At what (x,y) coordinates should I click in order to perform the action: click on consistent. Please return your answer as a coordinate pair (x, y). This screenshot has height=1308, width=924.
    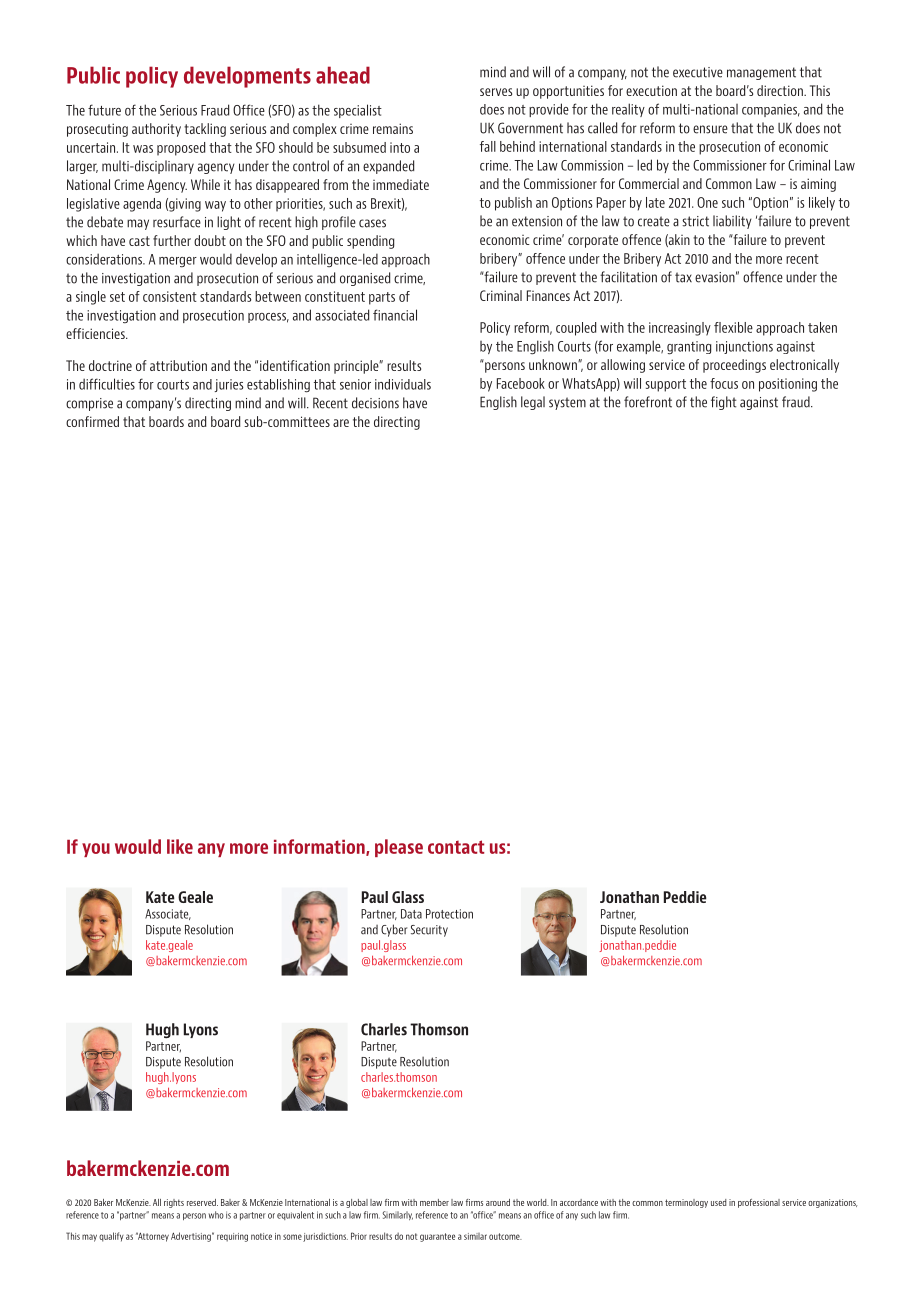
    Looking at the image, I should click on (170, 296).
